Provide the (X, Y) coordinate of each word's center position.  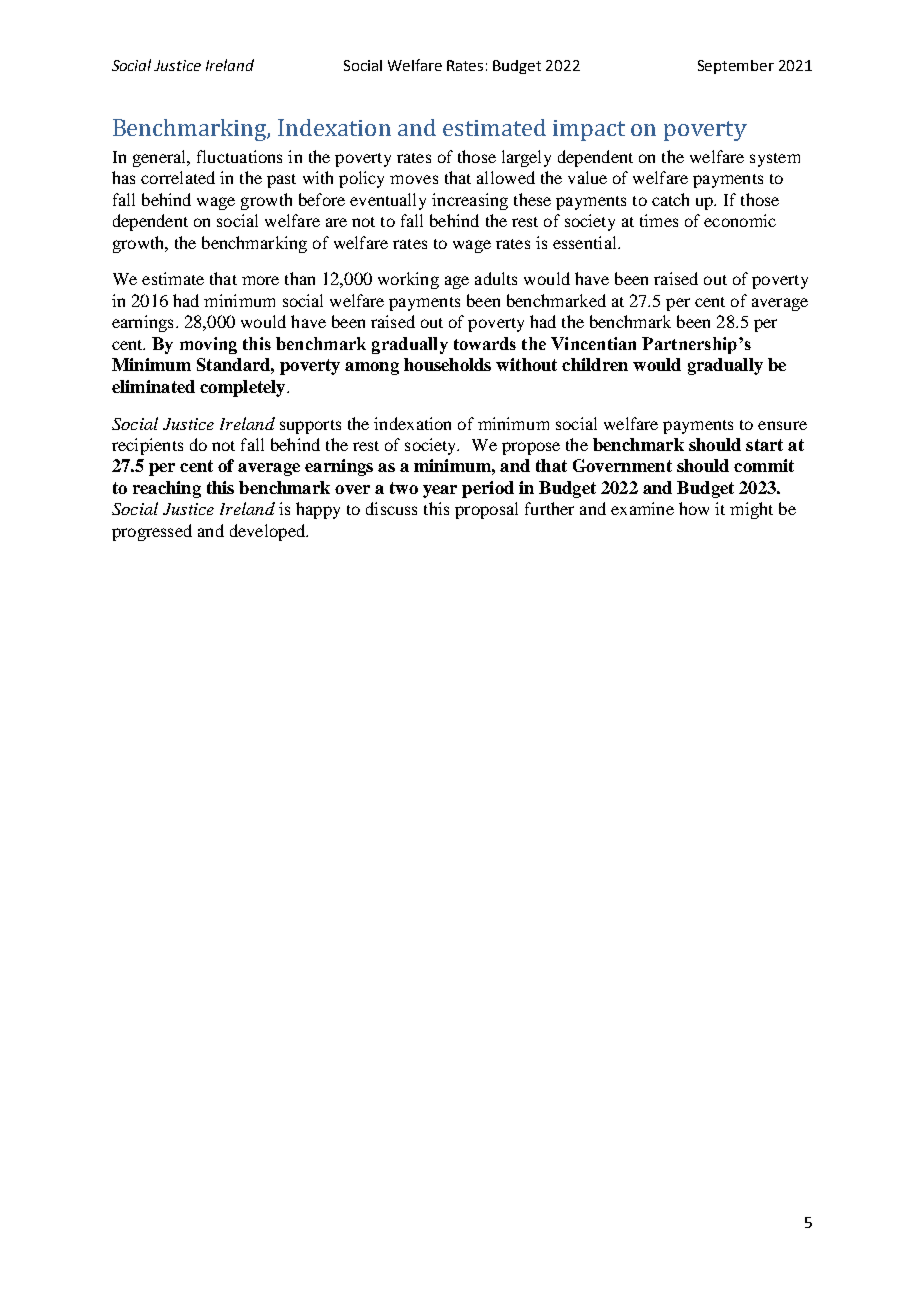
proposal (486, 510)
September (736, 67)
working (408, 280)
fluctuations (239, 156)
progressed (152, 532)
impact (589, 130)
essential (586, 242)
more (260, 280)
